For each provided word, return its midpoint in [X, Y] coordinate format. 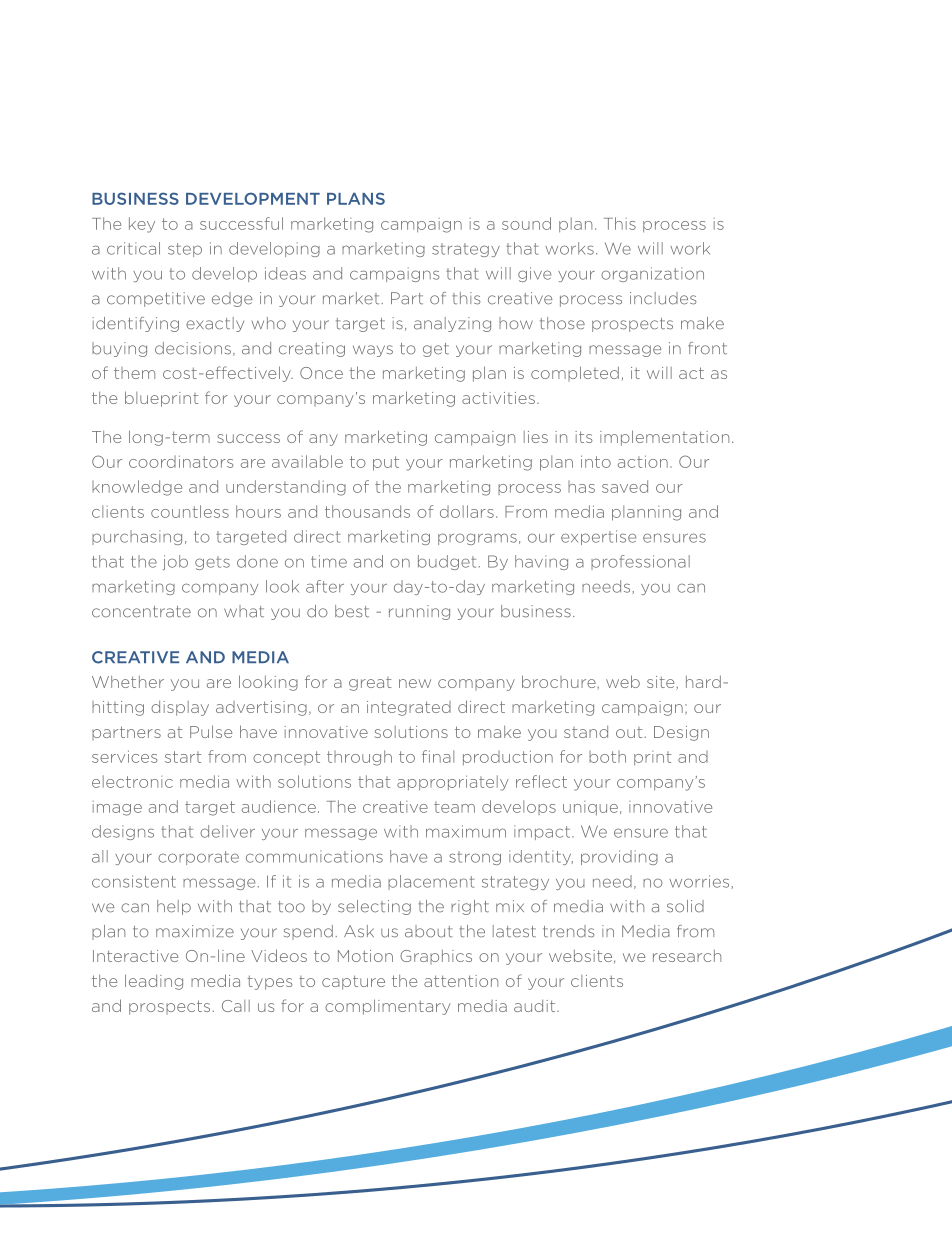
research [687, 956]
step [185, 250]
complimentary [387, 1007]
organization [652, 274]
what [244, 611]
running [419, 612]
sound [526, 223]
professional [640, 562]
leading [154, 982]
